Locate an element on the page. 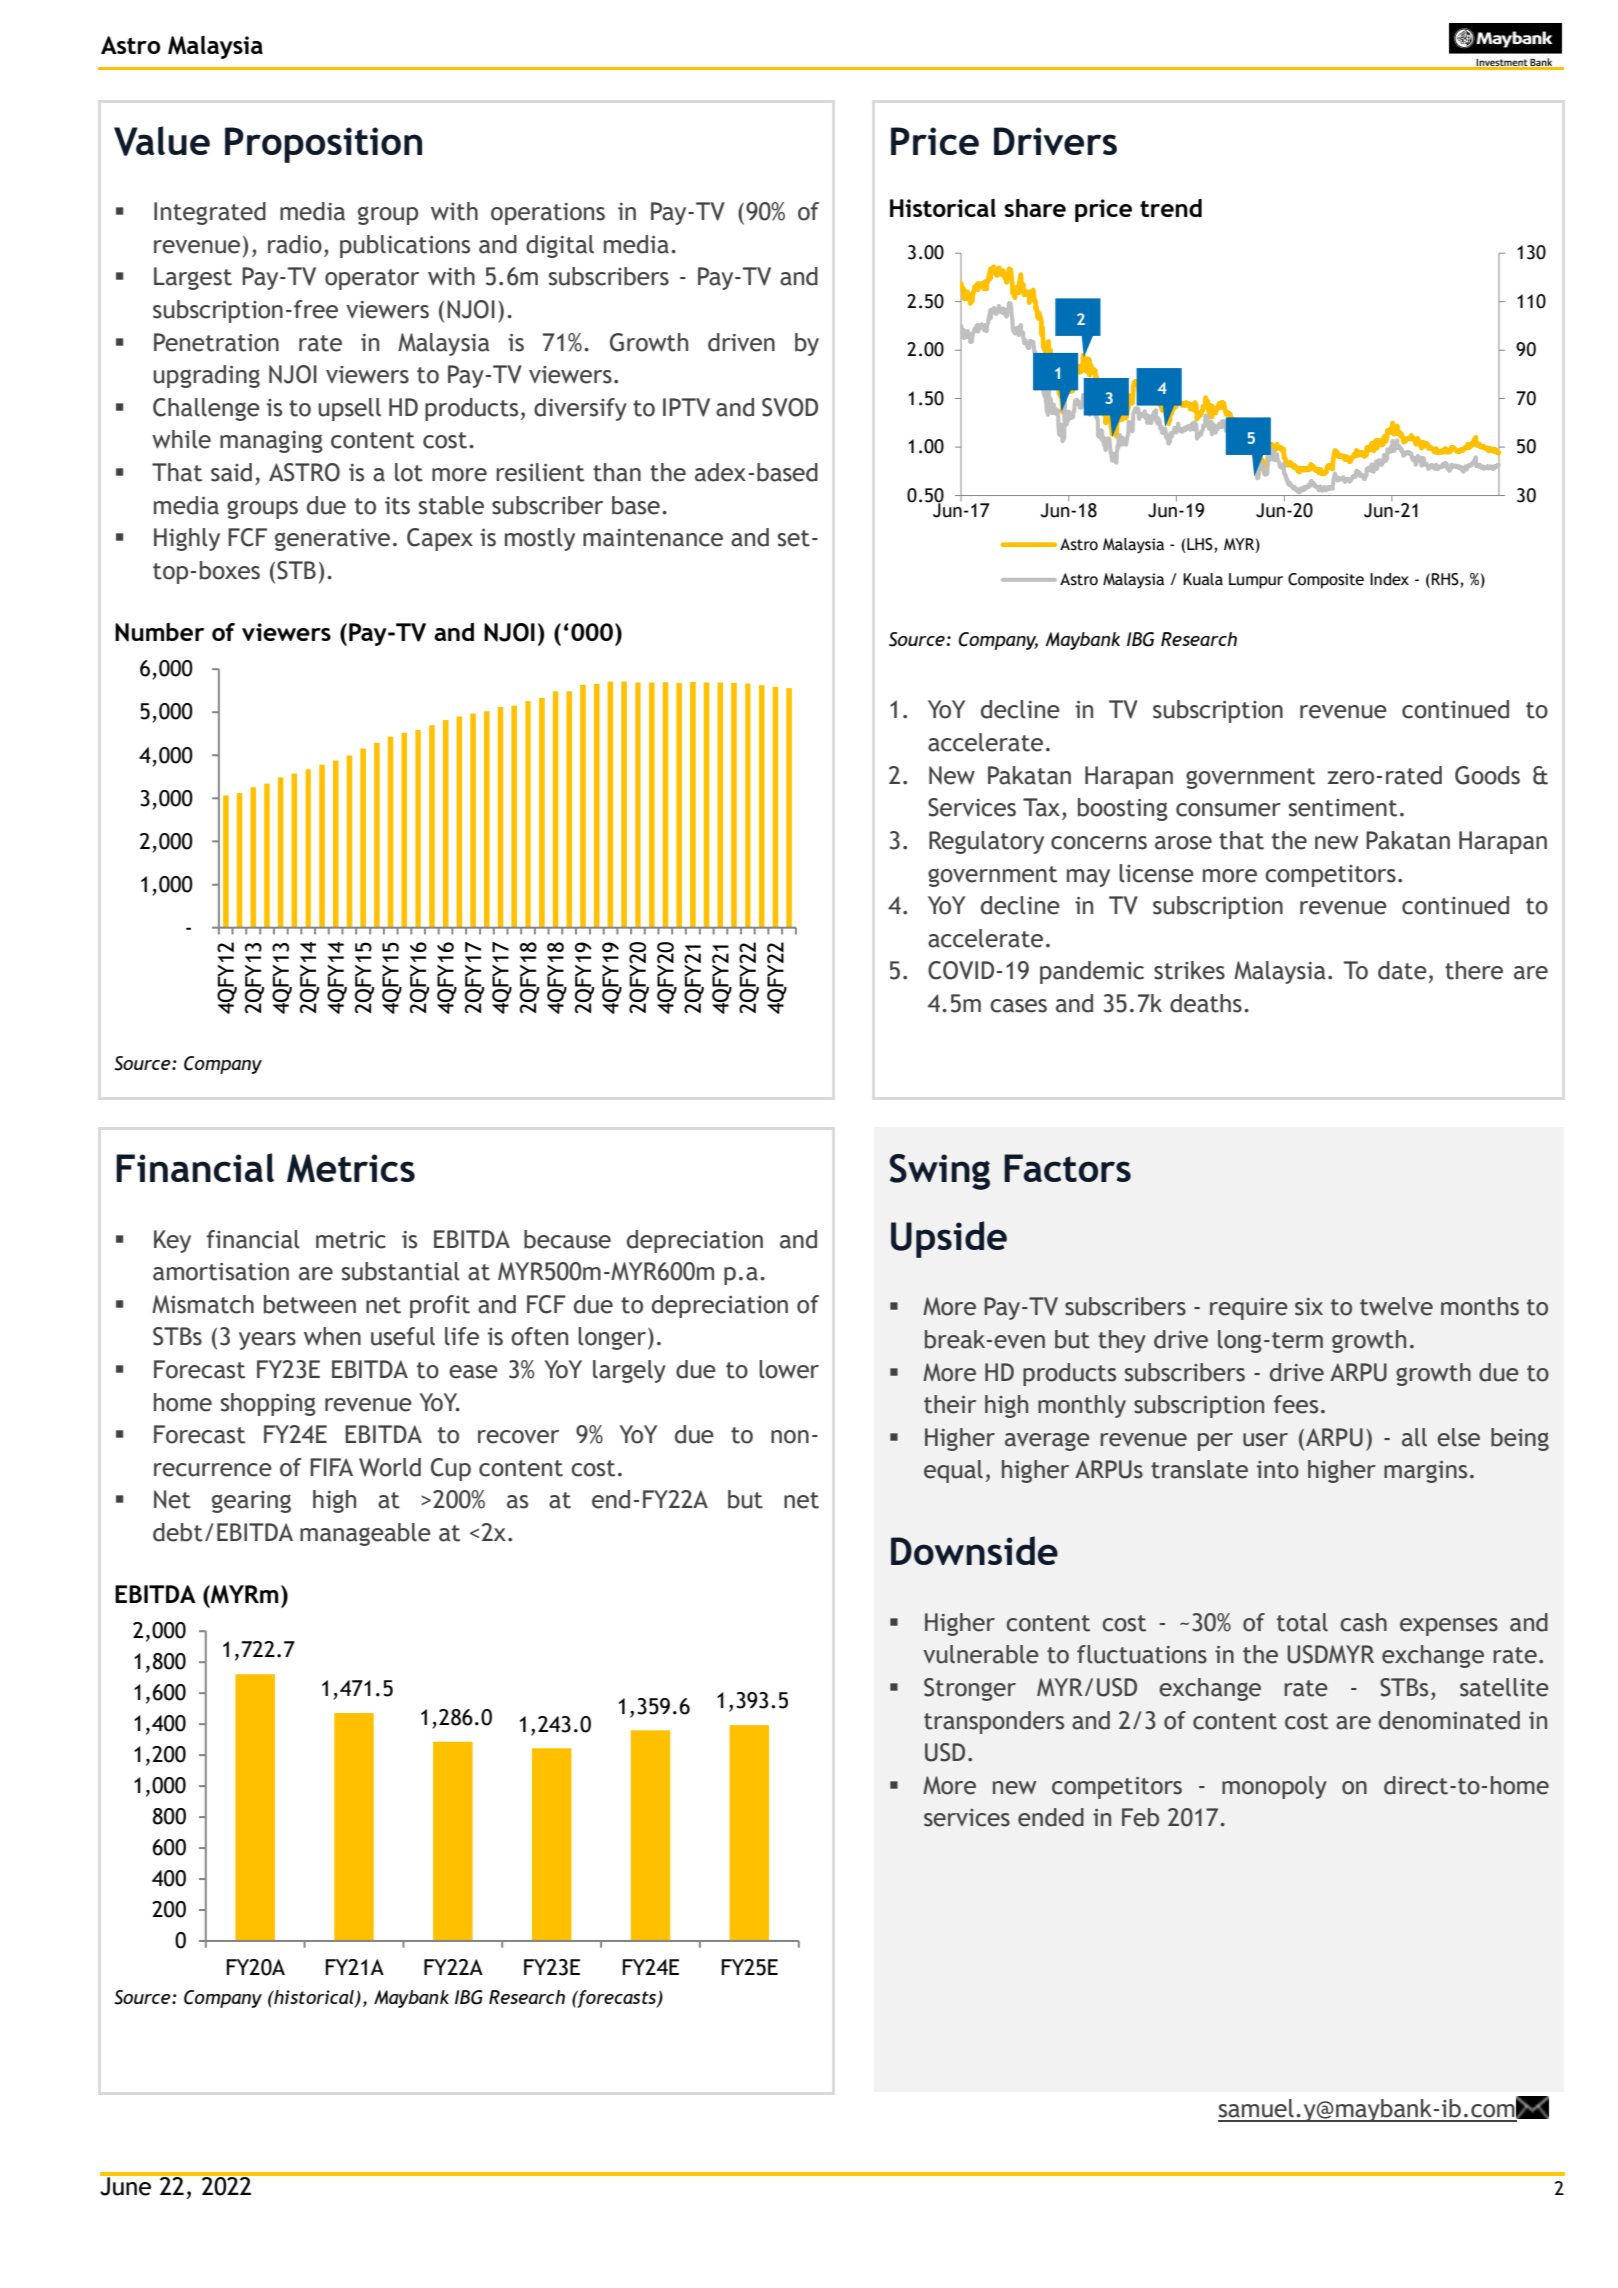  deaths is located at coordinates (1206, 1003).
